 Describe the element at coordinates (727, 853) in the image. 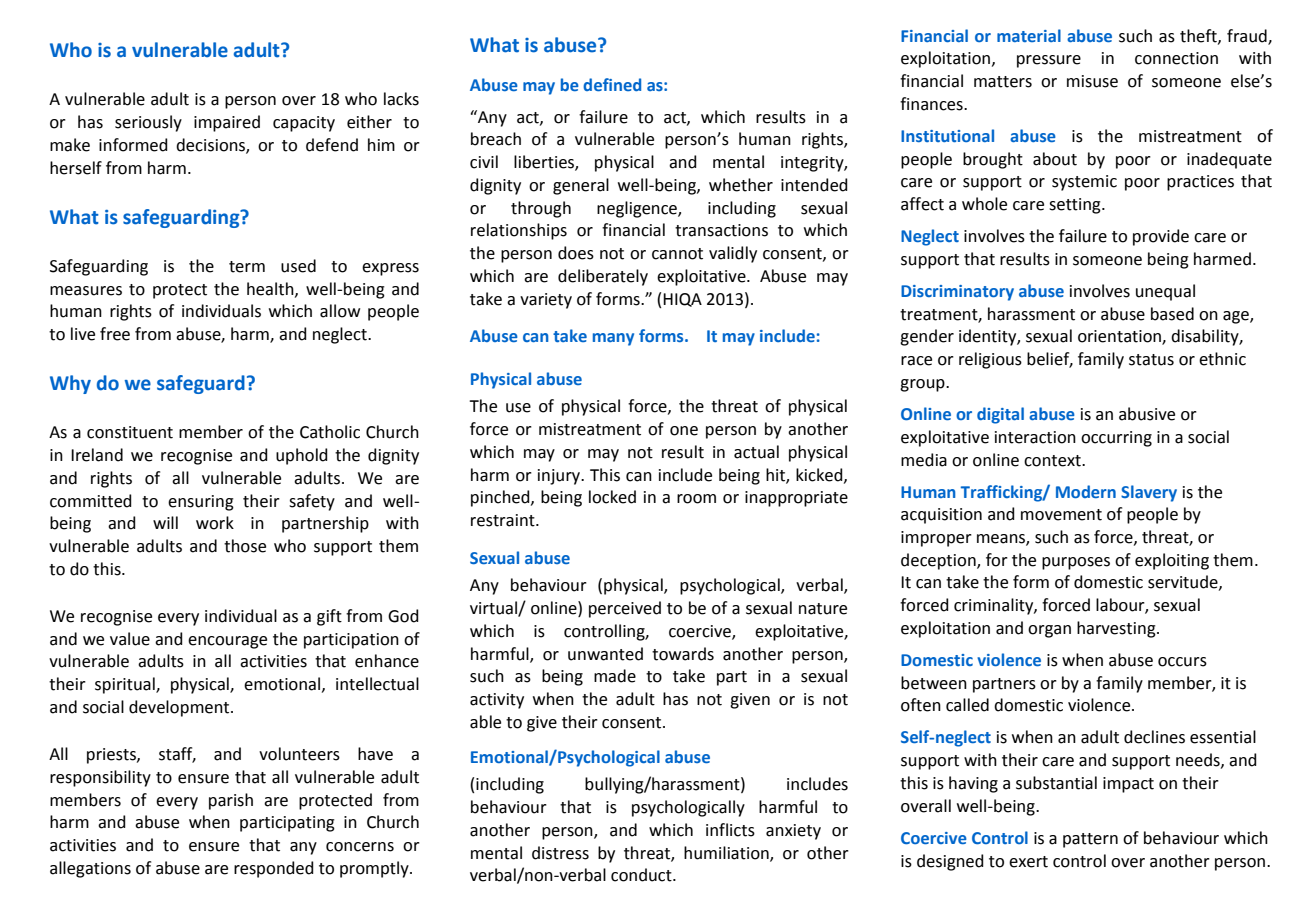

I see `humiliation` at that location.
